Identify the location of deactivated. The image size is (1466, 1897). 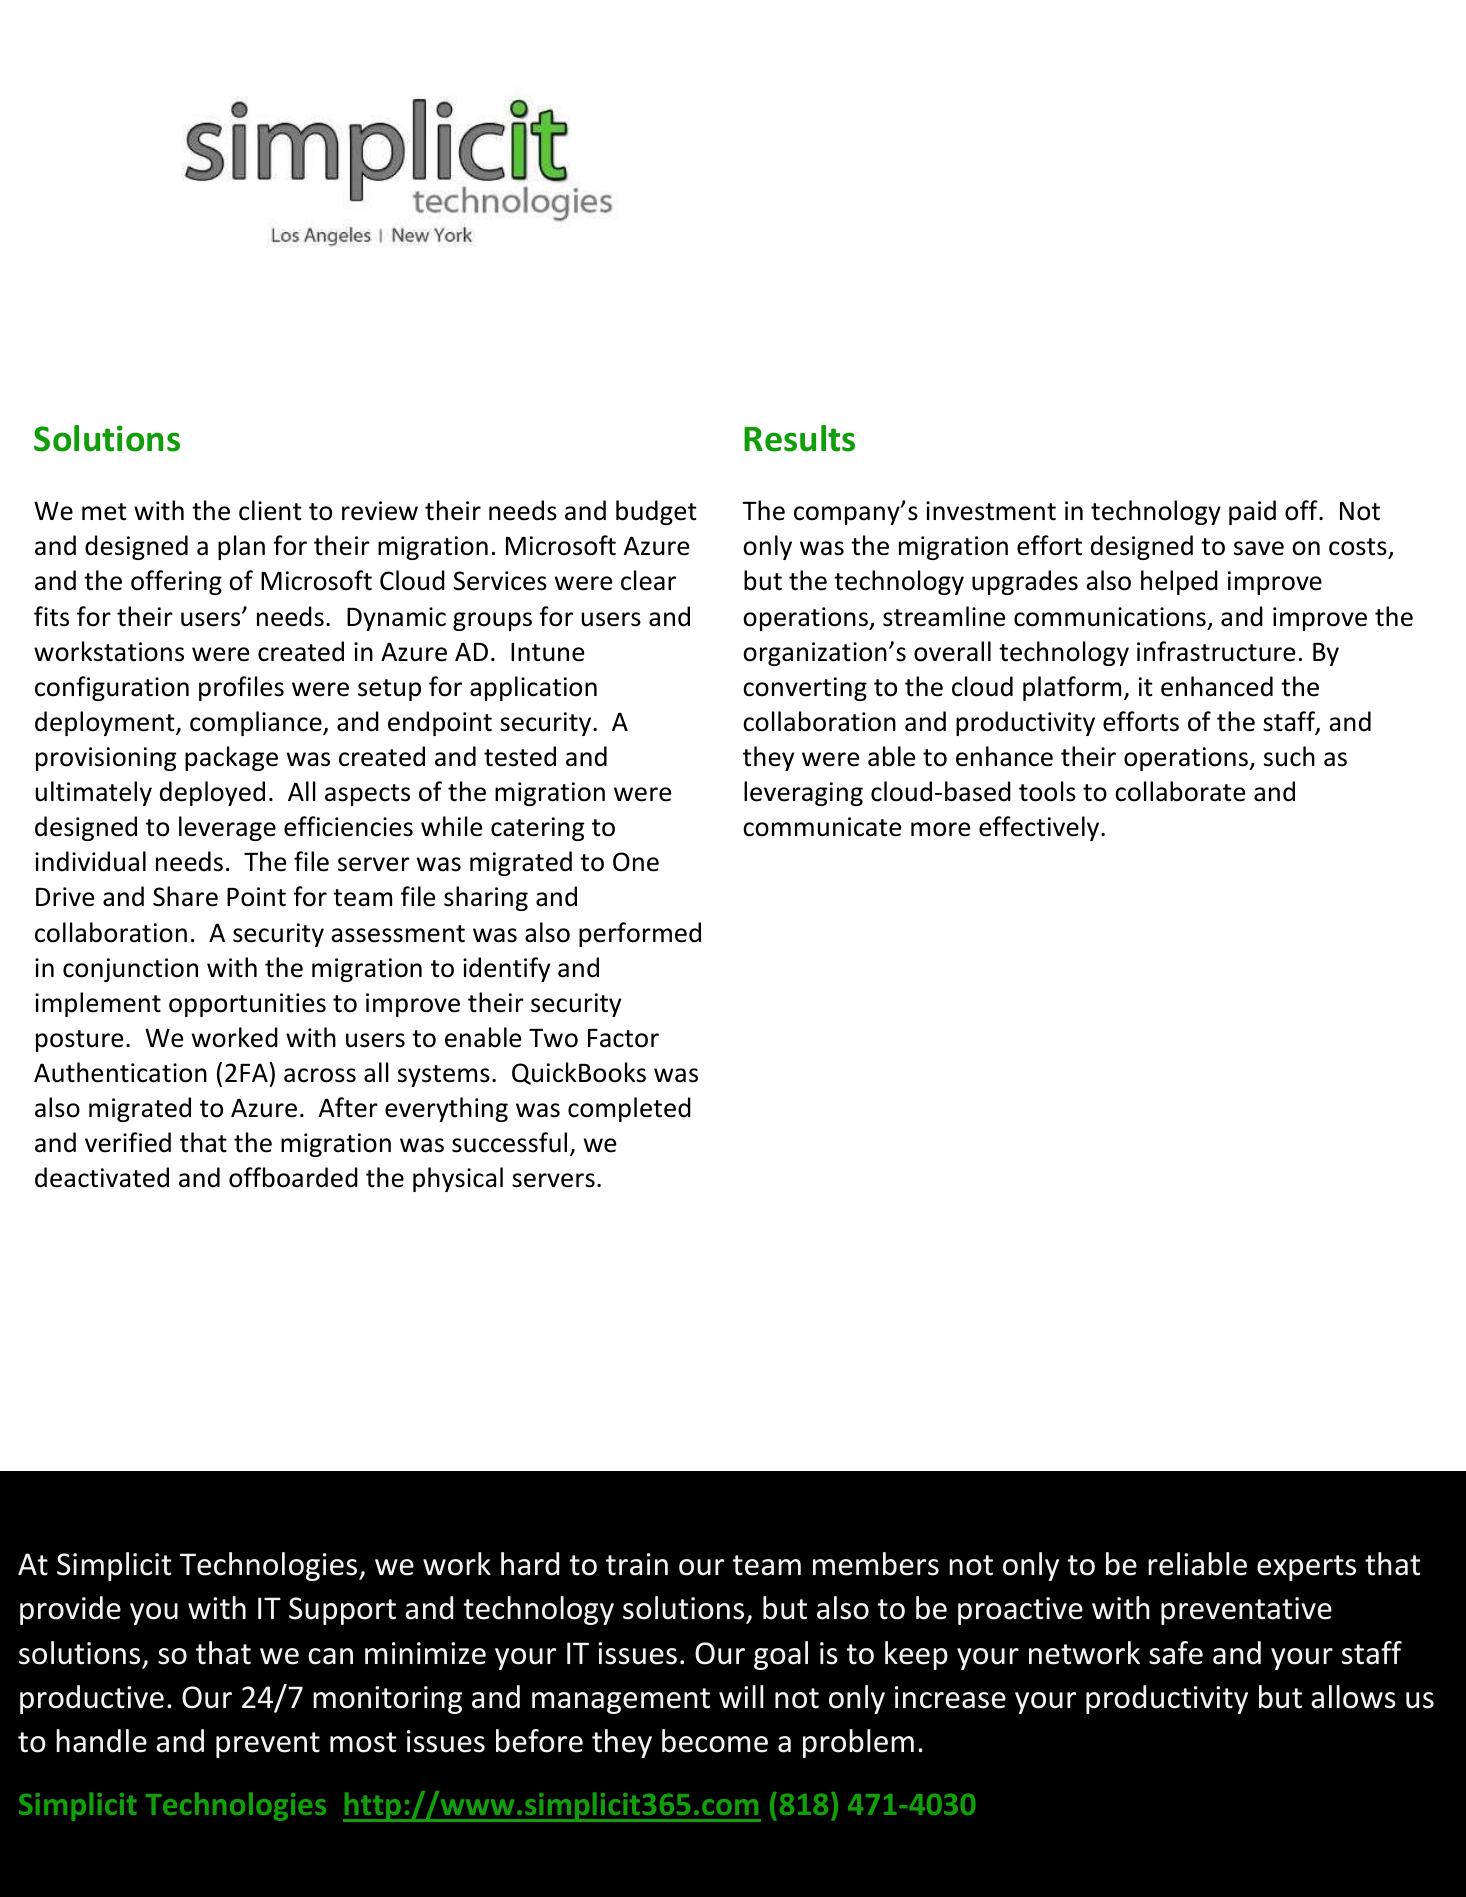
(102, 1177).
